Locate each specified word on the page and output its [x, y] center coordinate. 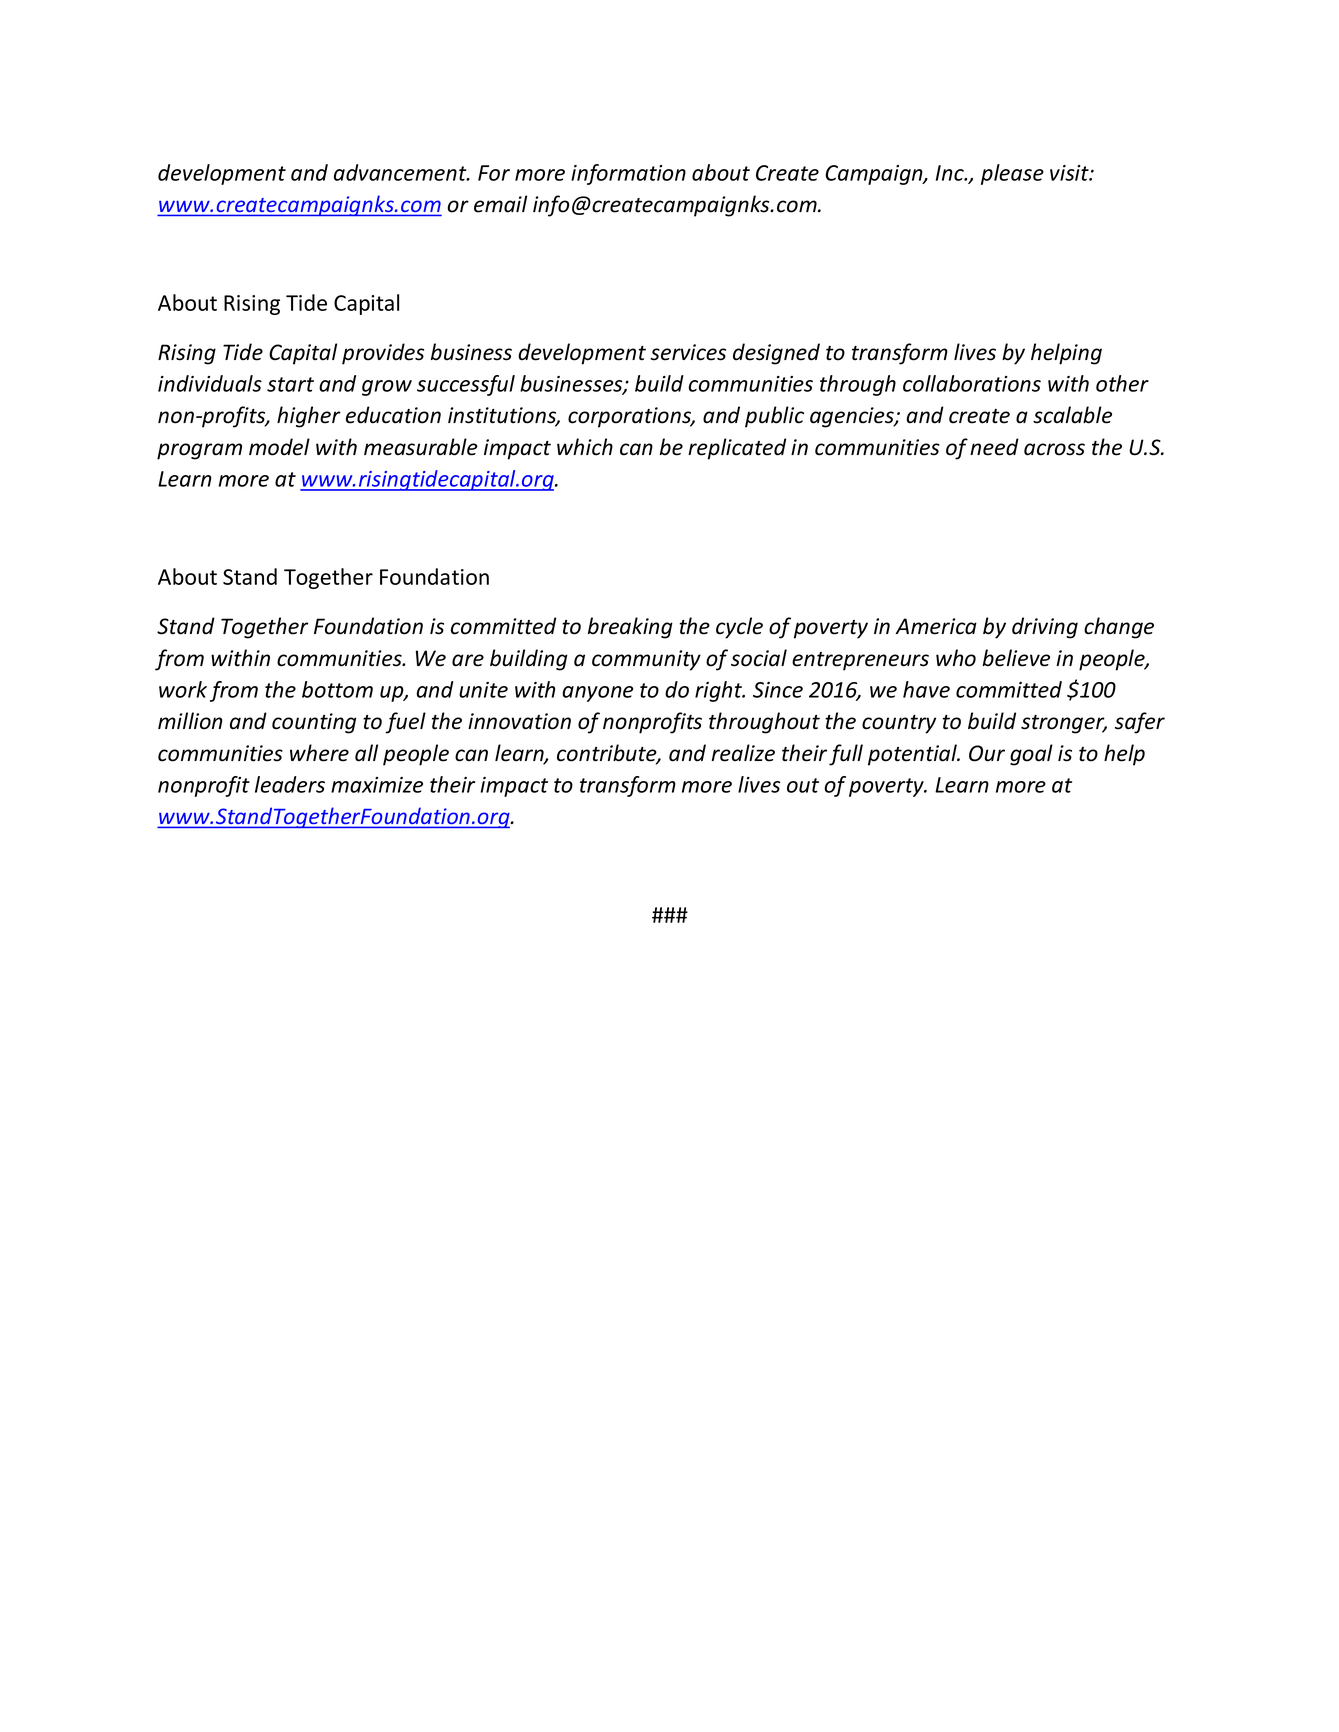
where [319, 753]
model [279, 447]
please [1012, 174]
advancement [401, 172]
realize [743, 753]
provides [383, 354]
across [1054, 449]
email [500, 204]
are [468, 660]
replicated [737, 449]
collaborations [972, 383]
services [688, 352]
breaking [630, 628]
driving [1045, 628]
